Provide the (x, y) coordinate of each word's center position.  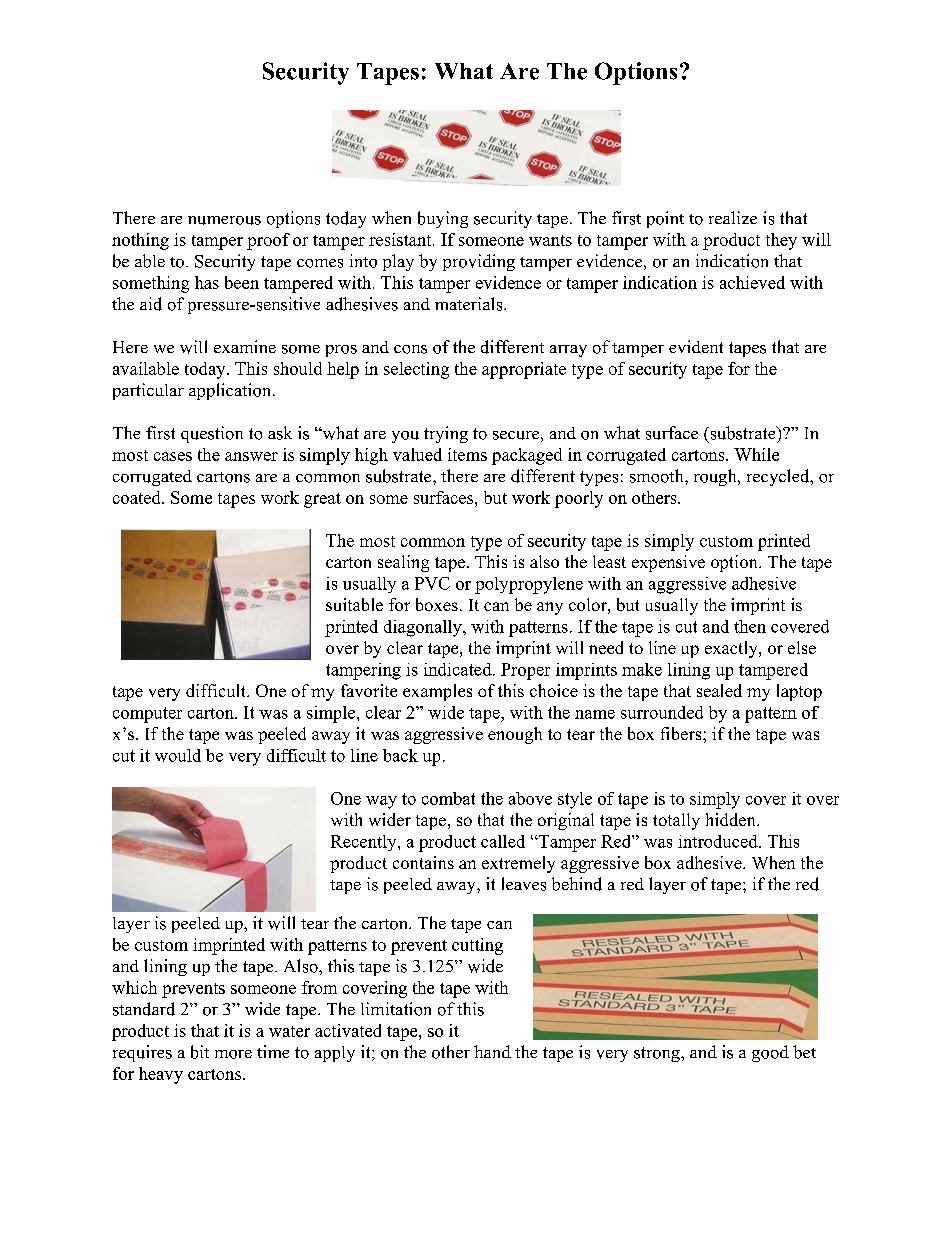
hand (492, 1051)
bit (200, 1052)
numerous (224, 220)
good (770, 1053)
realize (733, 217)
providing (479, 262)
